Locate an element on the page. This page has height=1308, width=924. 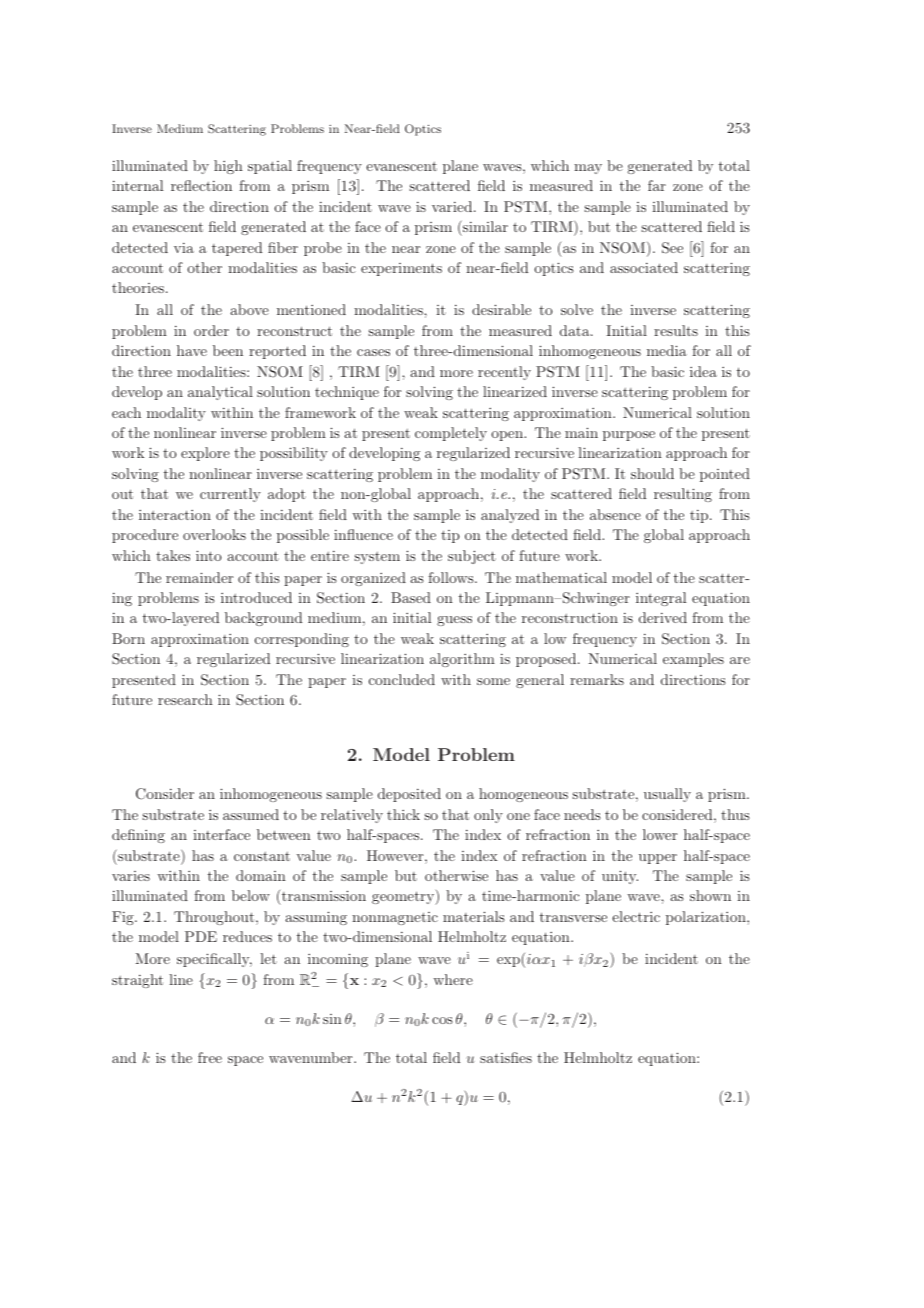
lower is located at coordinates (660, 834).
